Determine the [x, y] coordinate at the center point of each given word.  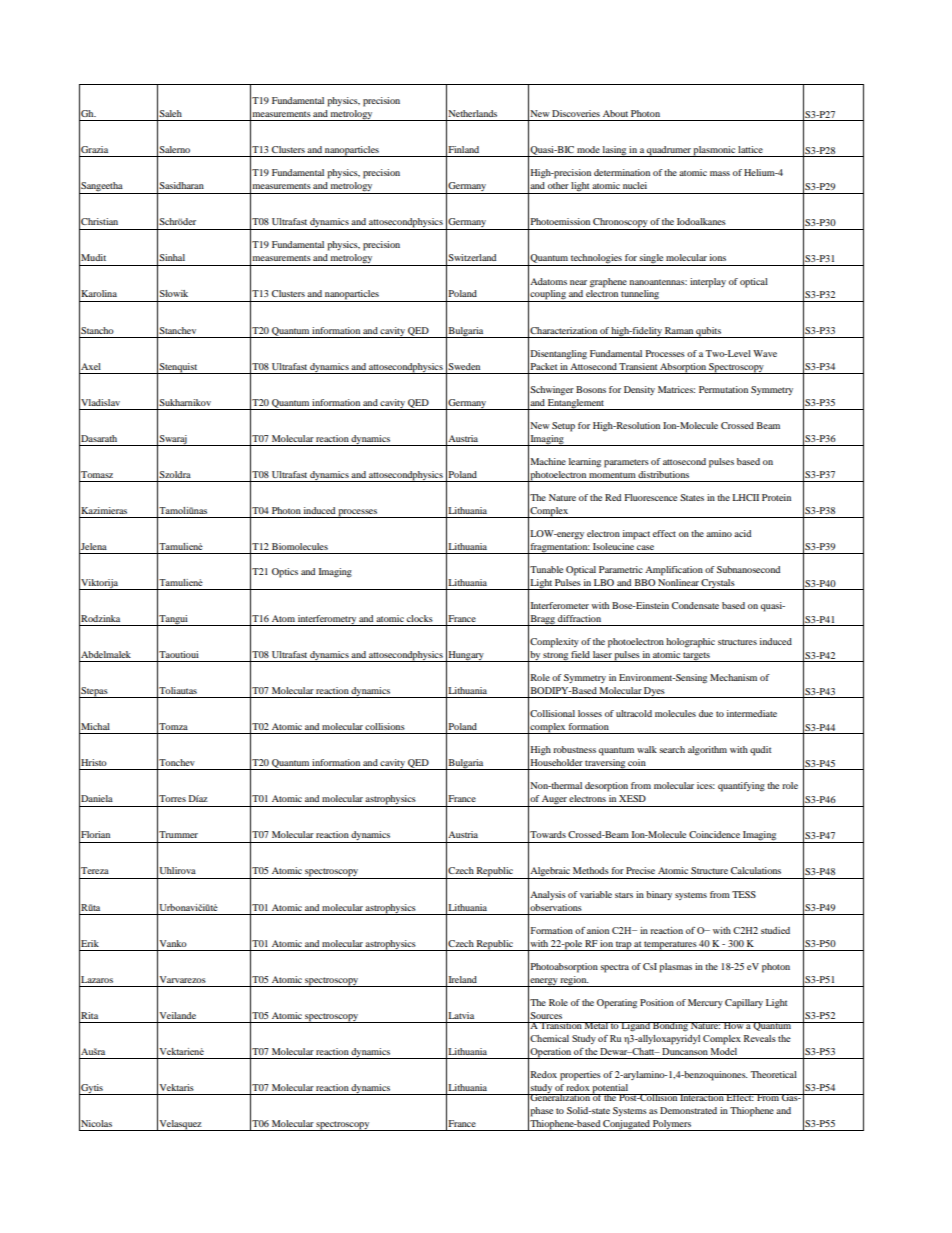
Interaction [702, 1097]
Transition [561, 1025]
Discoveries [576, 113]
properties [580, 1076]
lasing [614, 151]
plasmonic [714, 151]
